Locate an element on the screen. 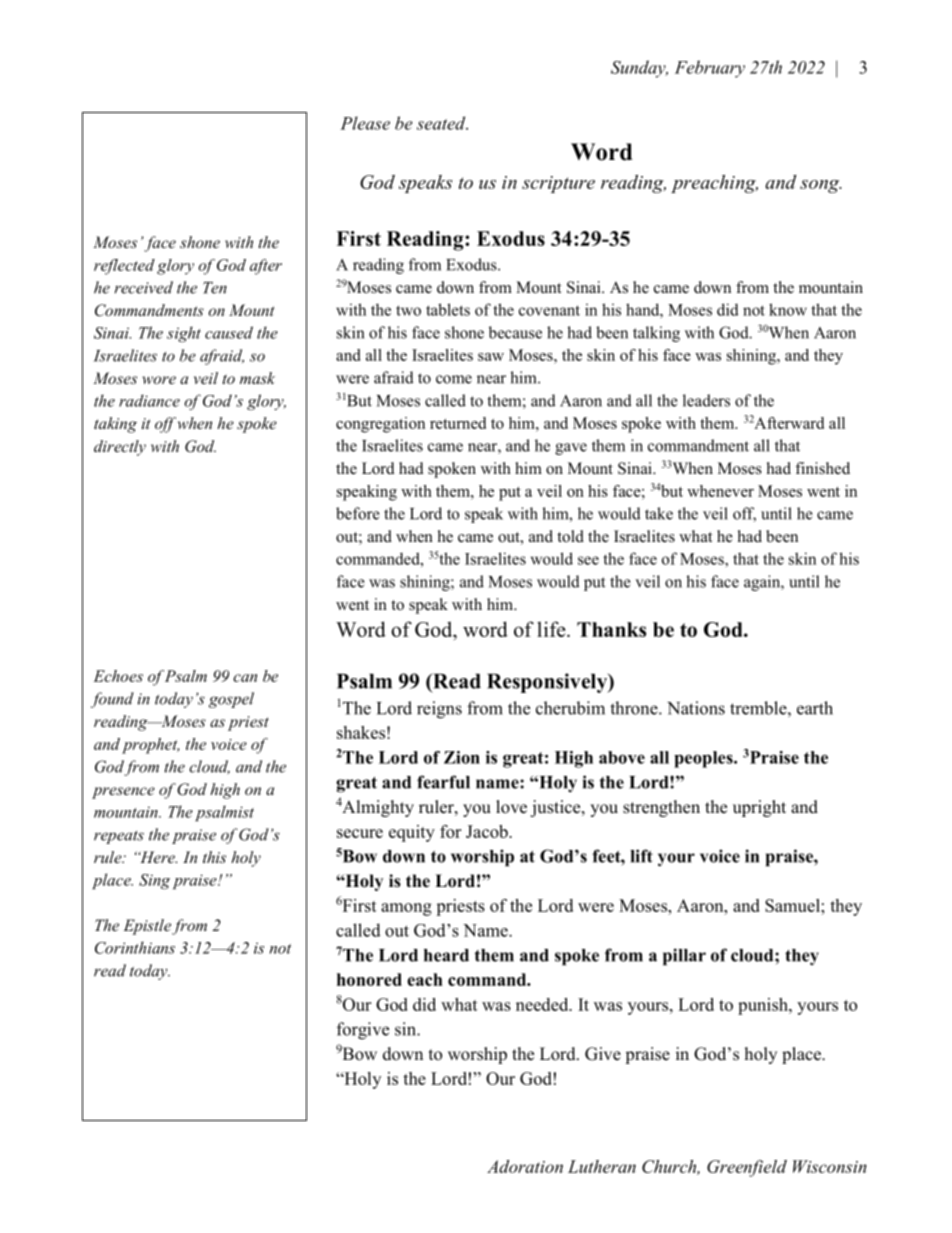 This screenshot has height=1233, width=952. can is located at coordinates (245, 678).
